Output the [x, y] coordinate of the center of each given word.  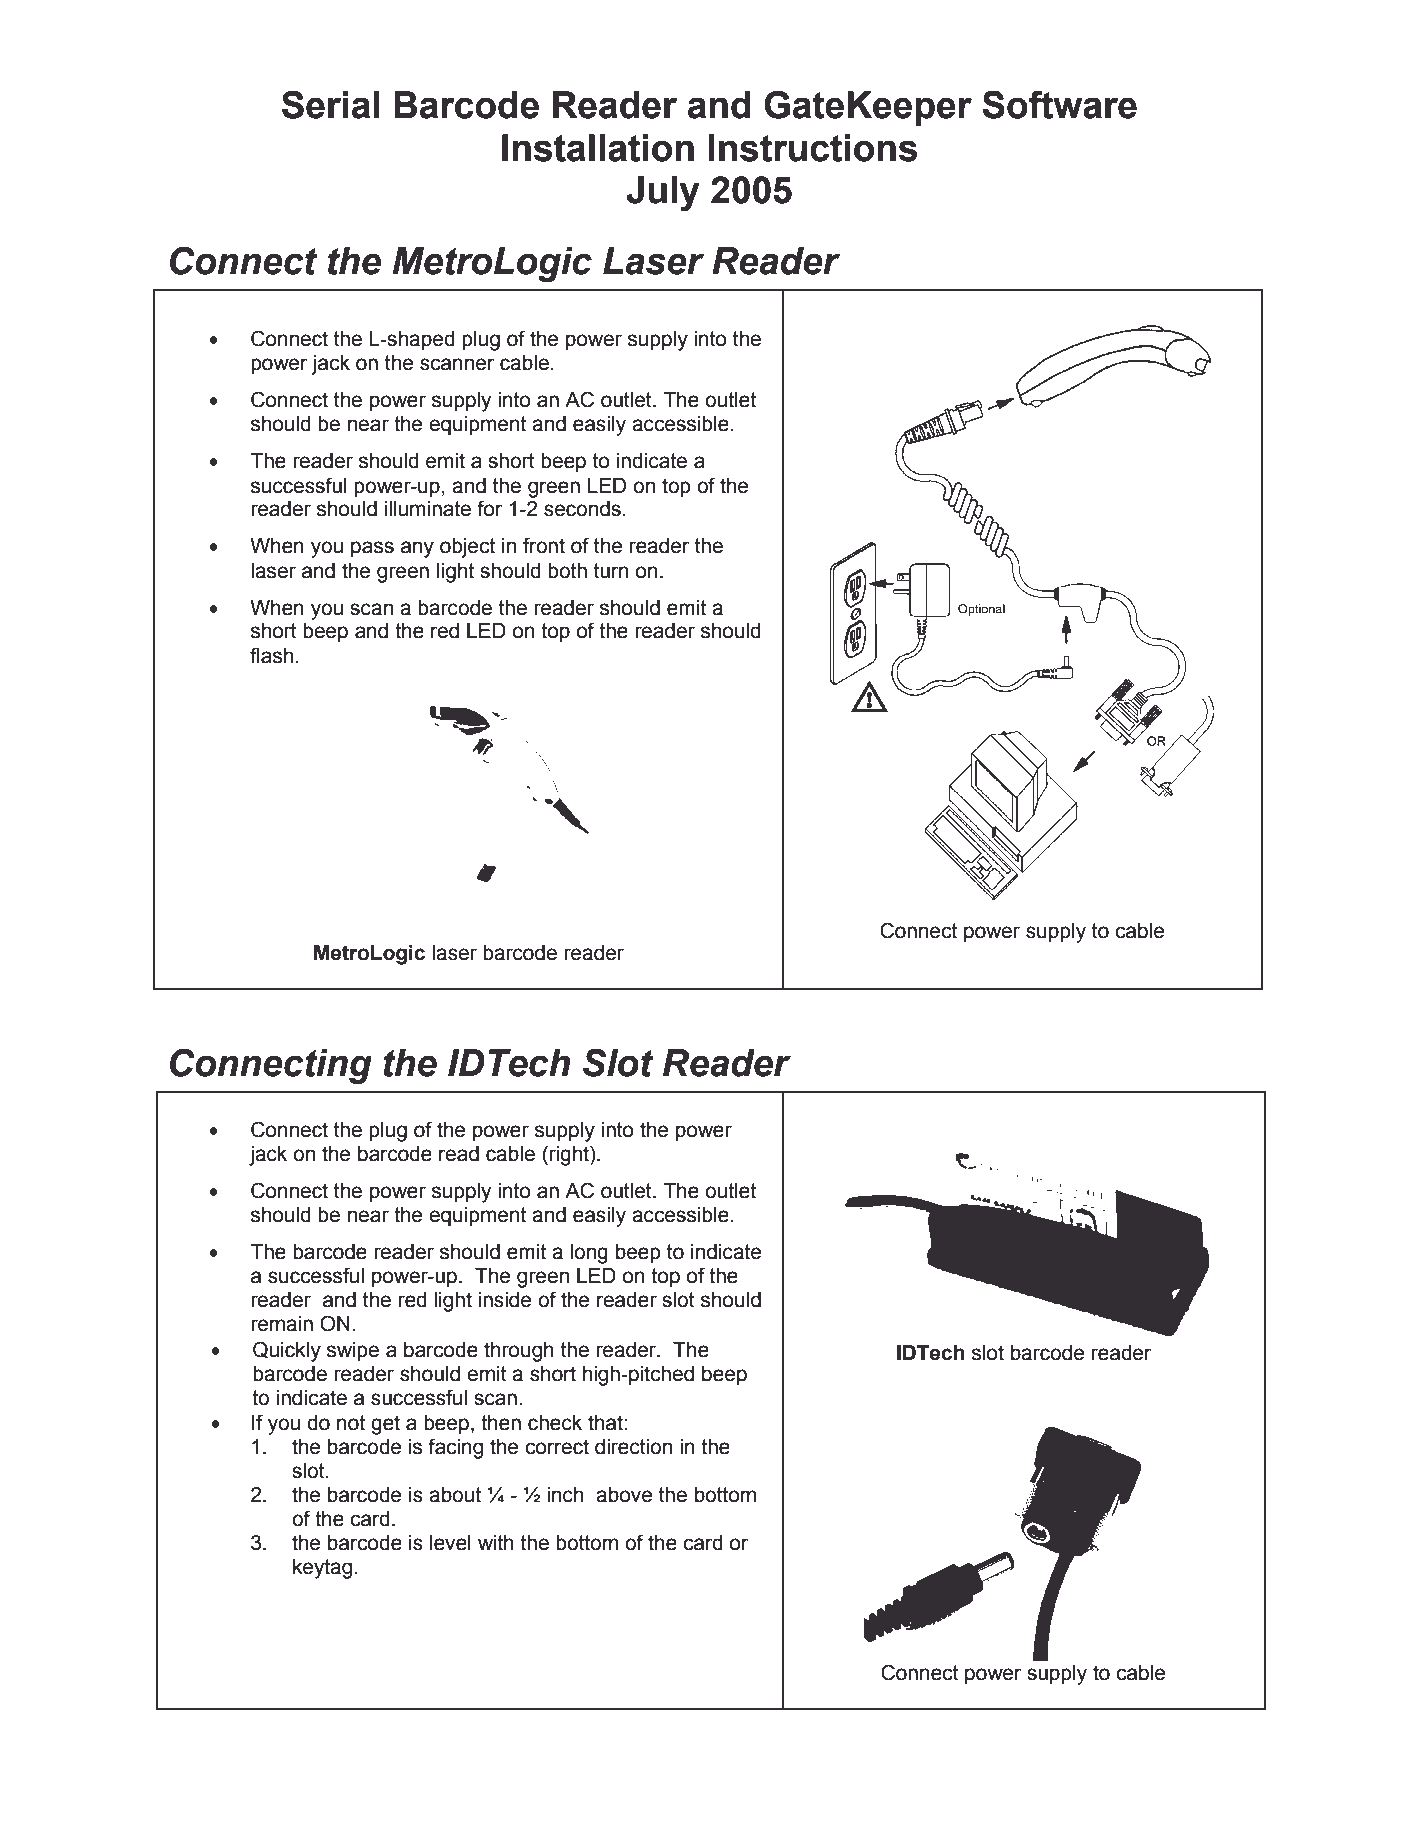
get [385, 1425]
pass [372, 549]
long [589, 1254]
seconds [582, 509]
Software [1059, 104]
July [663, 193]
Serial [331, 104]
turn [611, 571]
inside [505, 1300]
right [569, 1156]
